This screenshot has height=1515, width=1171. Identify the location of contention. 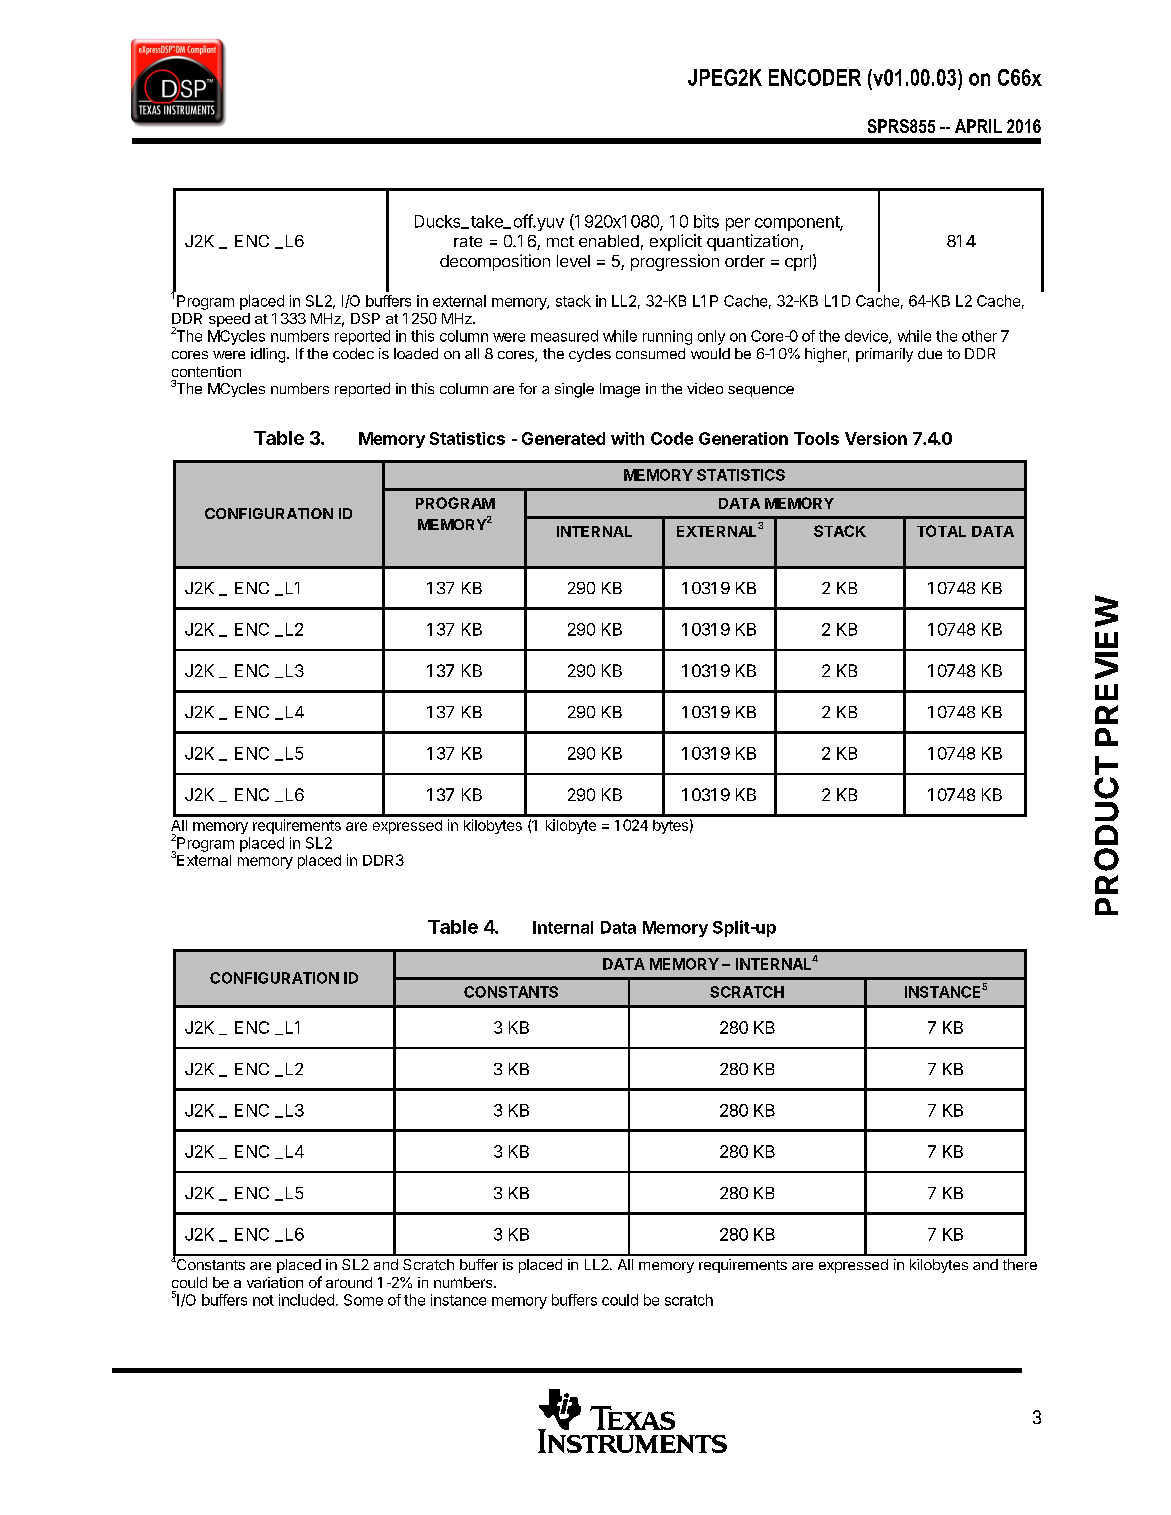
(206, 371).
